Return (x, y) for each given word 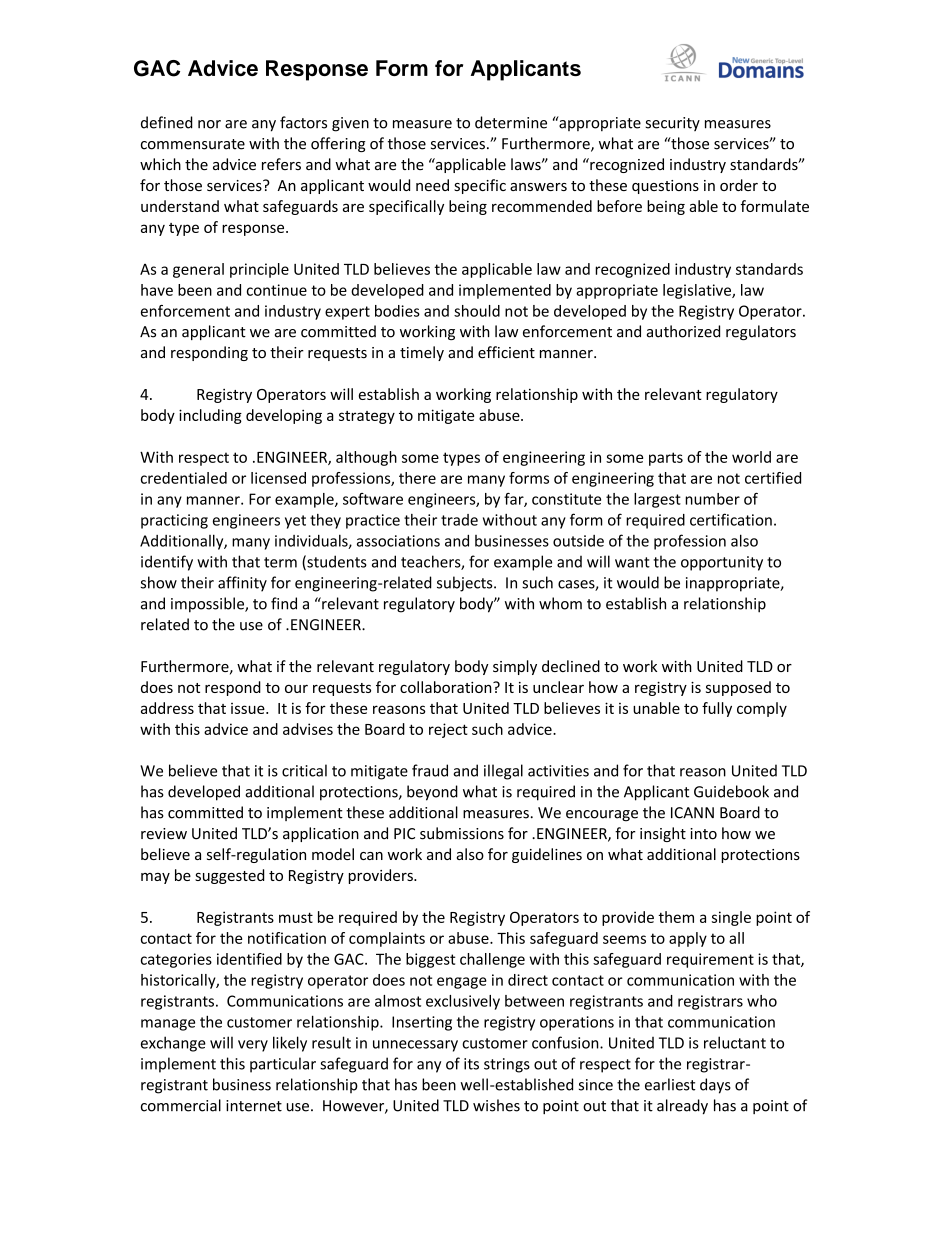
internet (254, 1106)
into (703, 834)
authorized (683, 331)
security (672, 124)
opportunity (722, 563)
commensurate (193, 144)
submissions (462, 833)
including (210, 416)
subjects (466, 584)
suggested (229, 876)
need (432, 185)
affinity (242, 584)
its (471, 1064)
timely (422, 353)
